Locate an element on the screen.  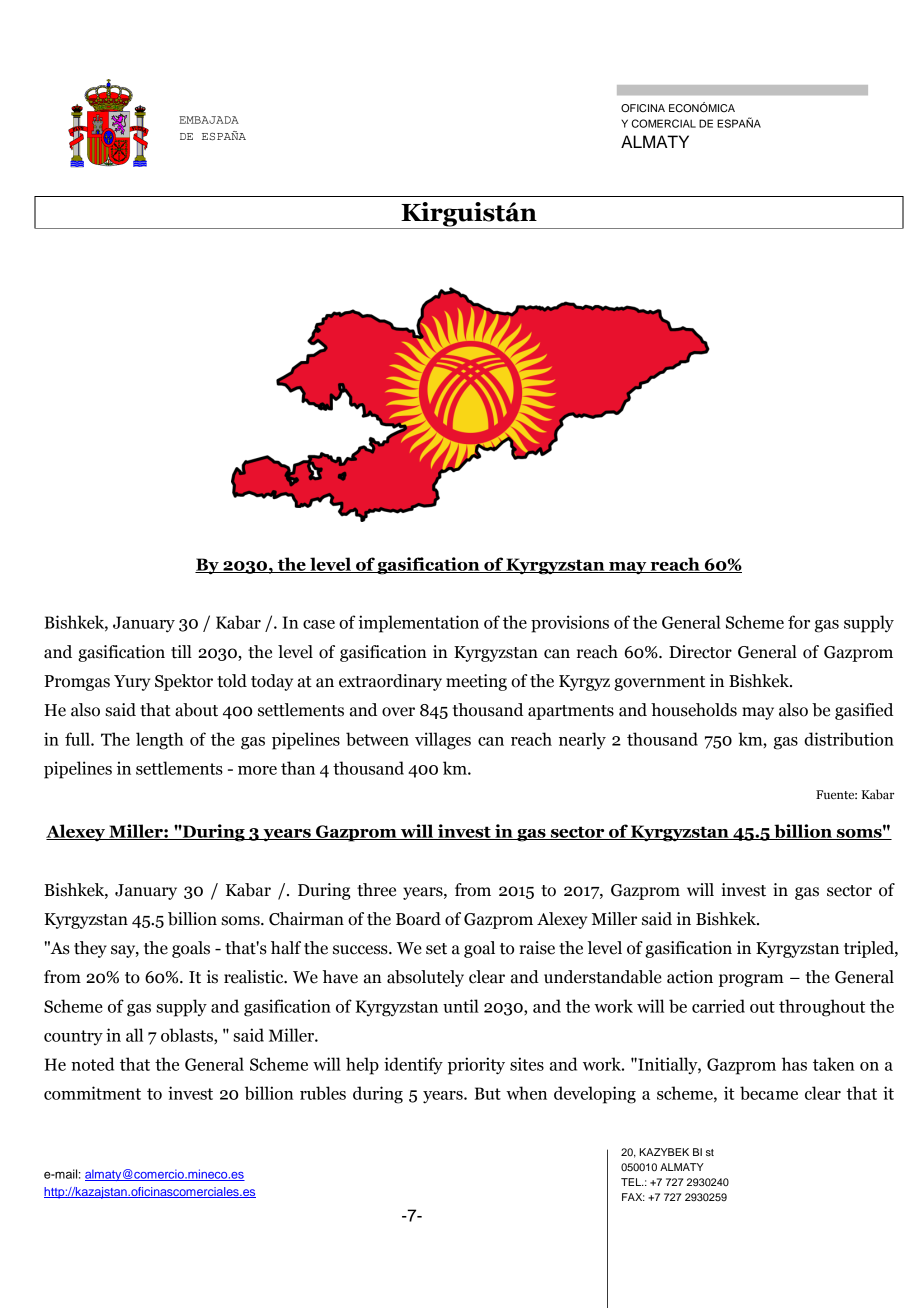
implementation is located at coordinates (418, 624).
